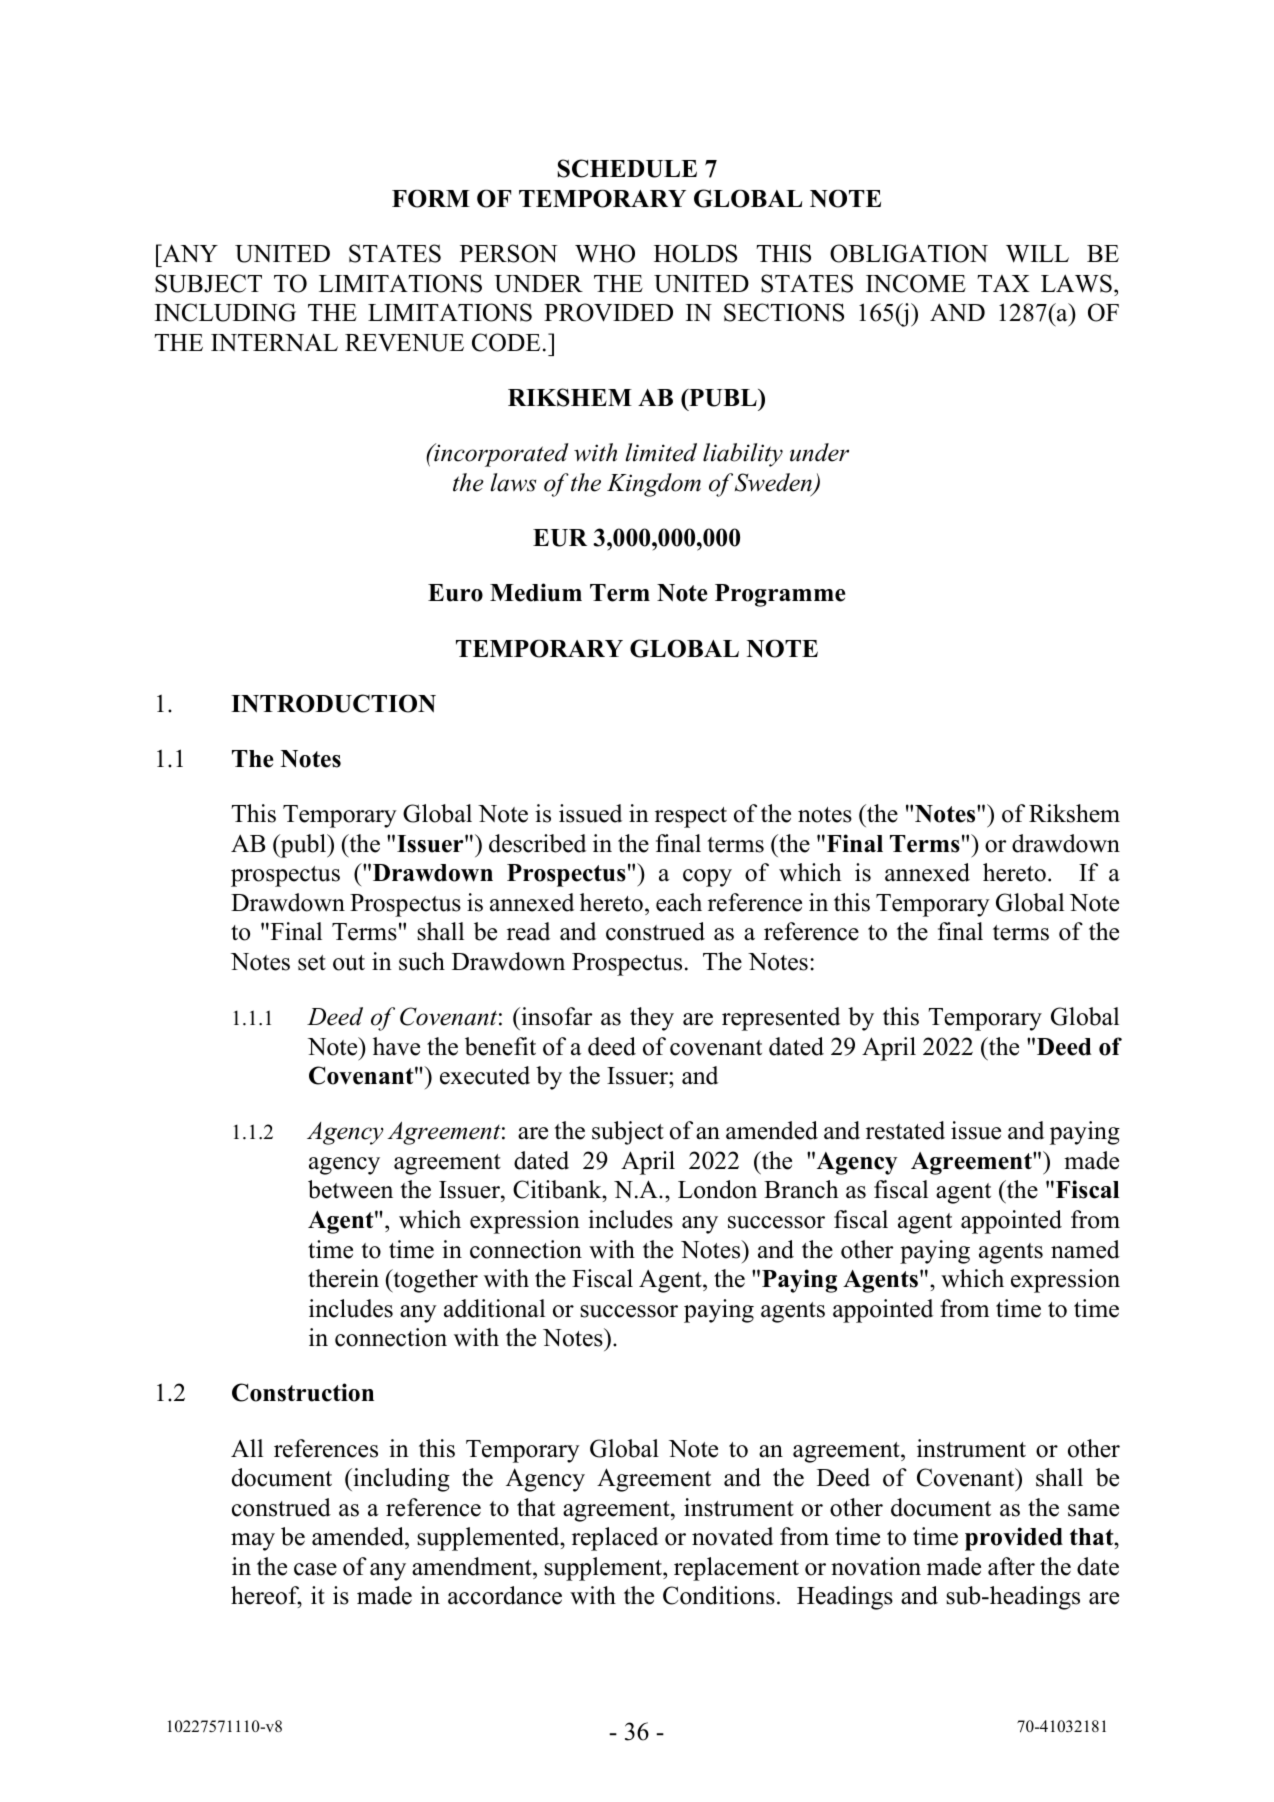 The image size is (1274, 1802). I want to click on WILL, so click(1037, 254).
